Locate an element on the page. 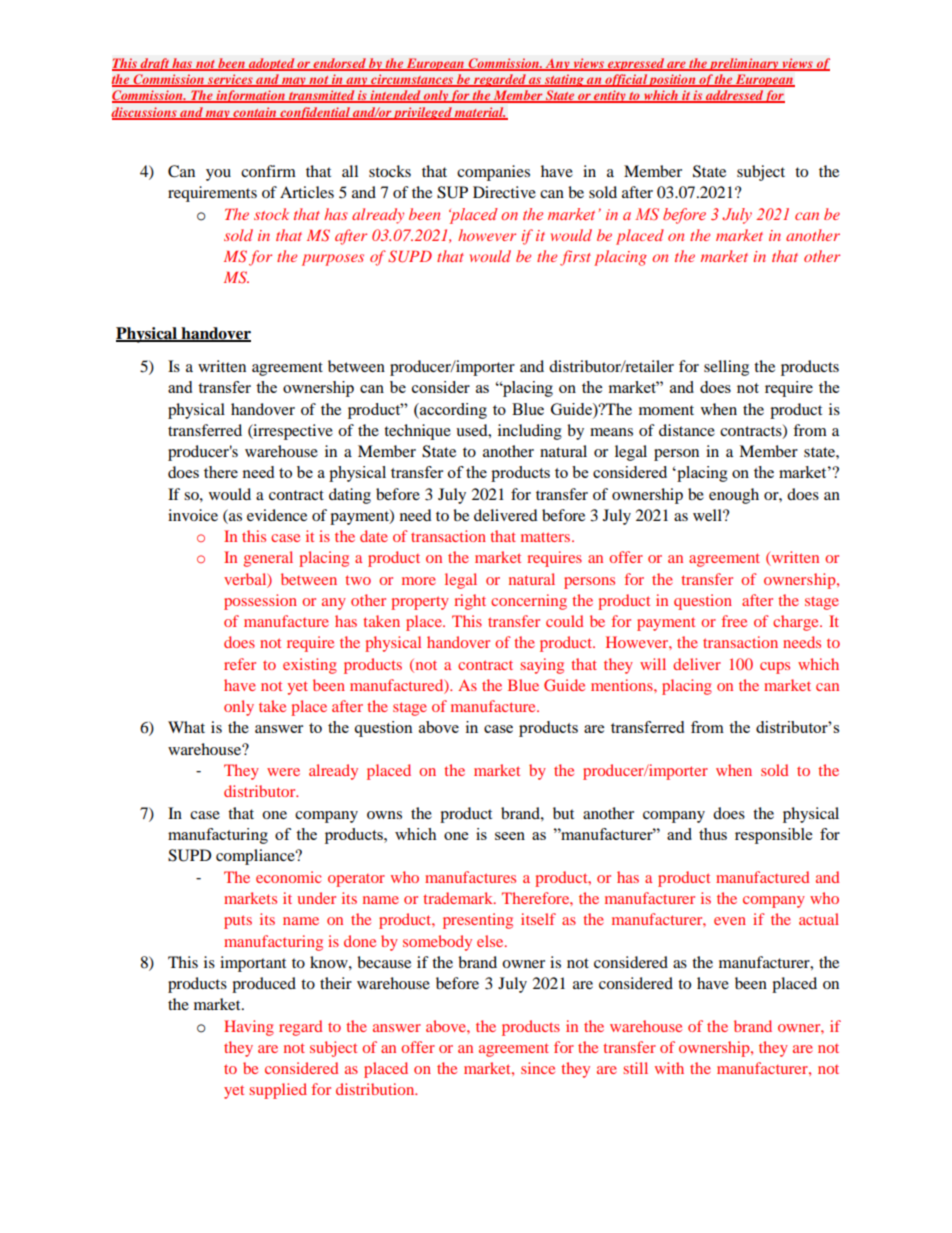 The width and height of the image is (952, 1233). privileged is located at coordinates (423, 113).
